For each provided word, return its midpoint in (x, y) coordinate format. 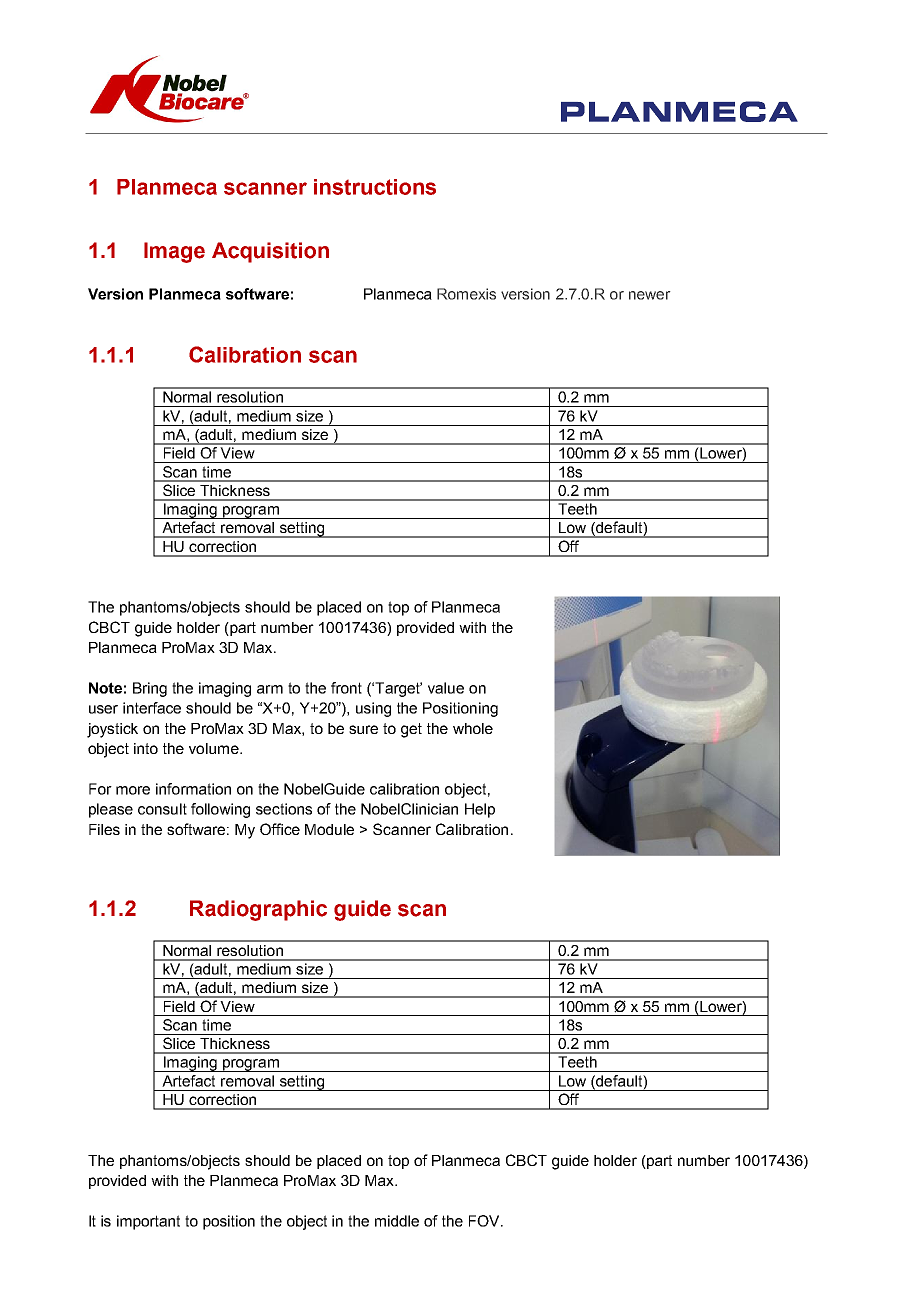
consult (162, 809)
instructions (375, 187)
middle (397, 1221)
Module (329, 829)
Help (480, 810)
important (148, 1222)
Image (174, 252)
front (346, 688)
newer (649, 295)
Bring (150, 689)
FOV (485, 1221)
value (446, 688)
